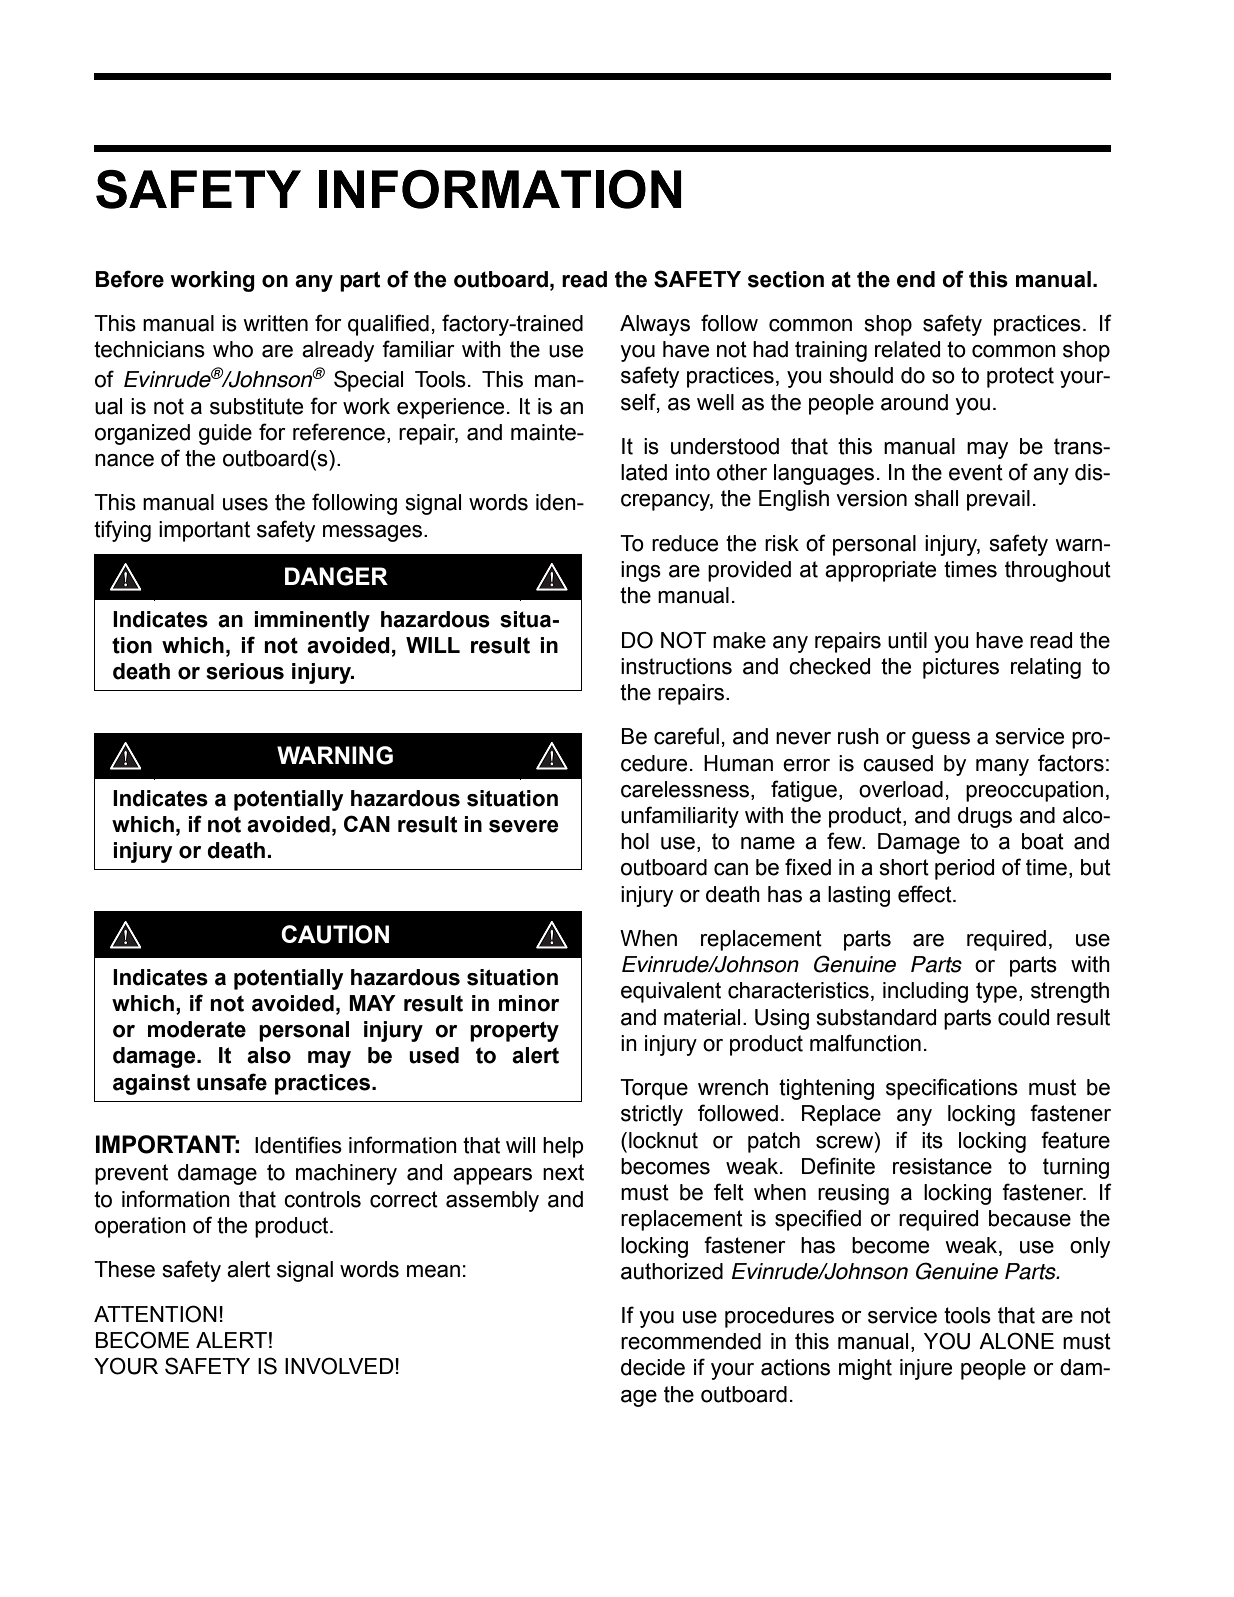  What do you see at coordinates (245, 504) in the page?
I see `uses` at bounding box center [245, 504].
